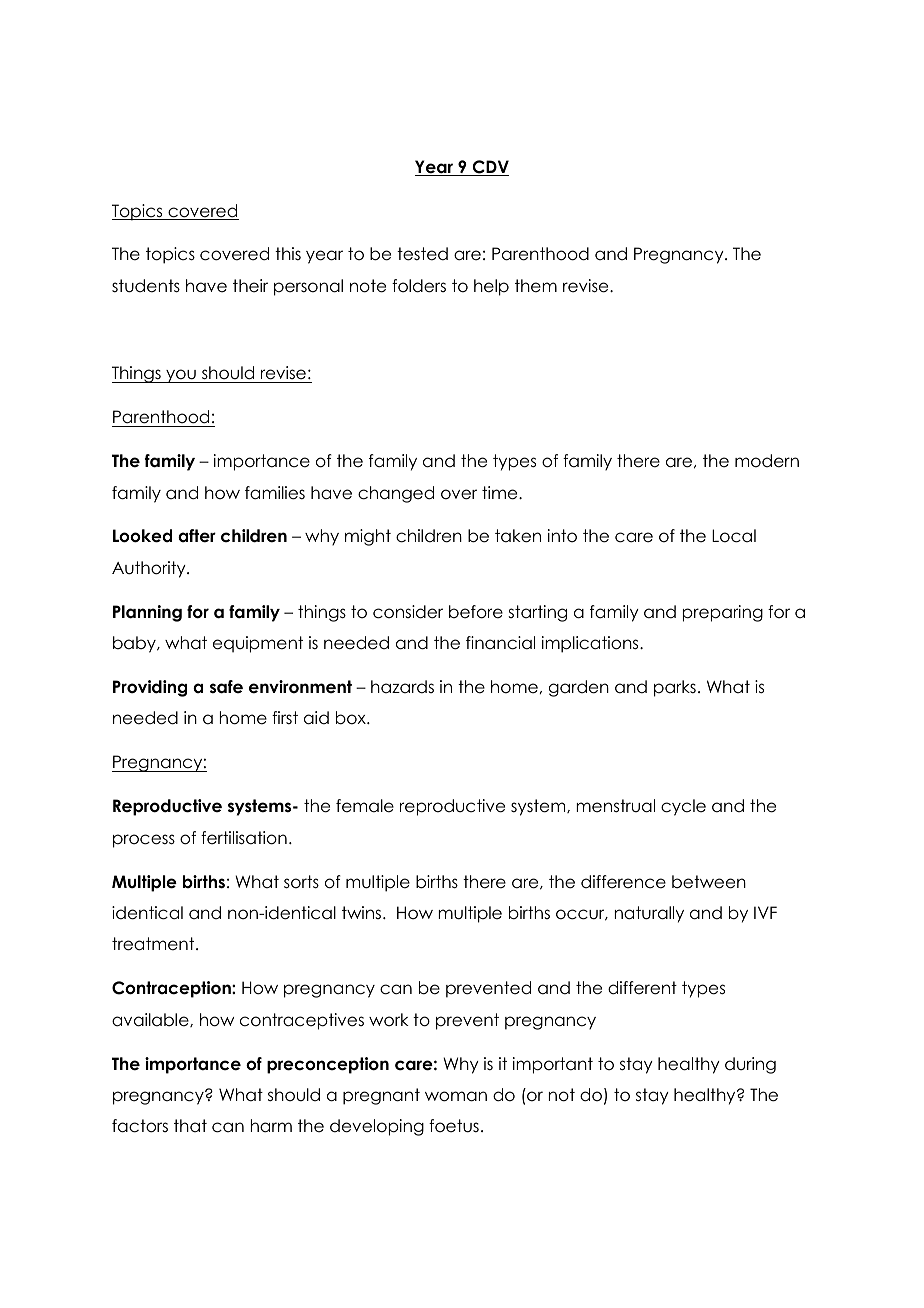 Image resolution: width=924 pixels, height=1308 pixels. Describe the element at coordinates (750, 1065) in the screenshot. I see `during` at that location.
